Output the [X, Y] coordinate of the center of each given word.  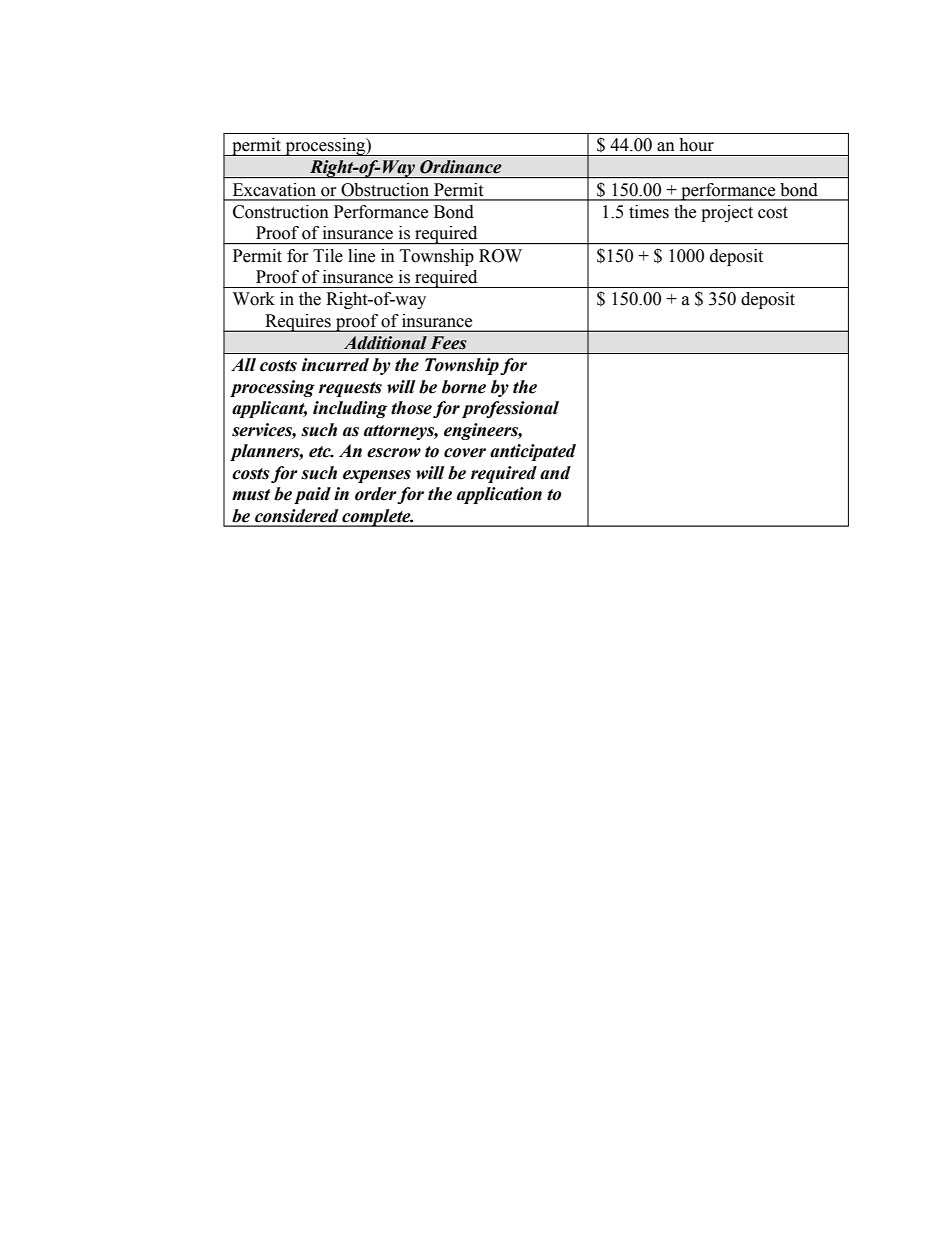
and [555, 473]
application [499, 495]
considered [296, 516]
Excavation [274, 189]
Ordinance [461, 167]
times [649, 212]
